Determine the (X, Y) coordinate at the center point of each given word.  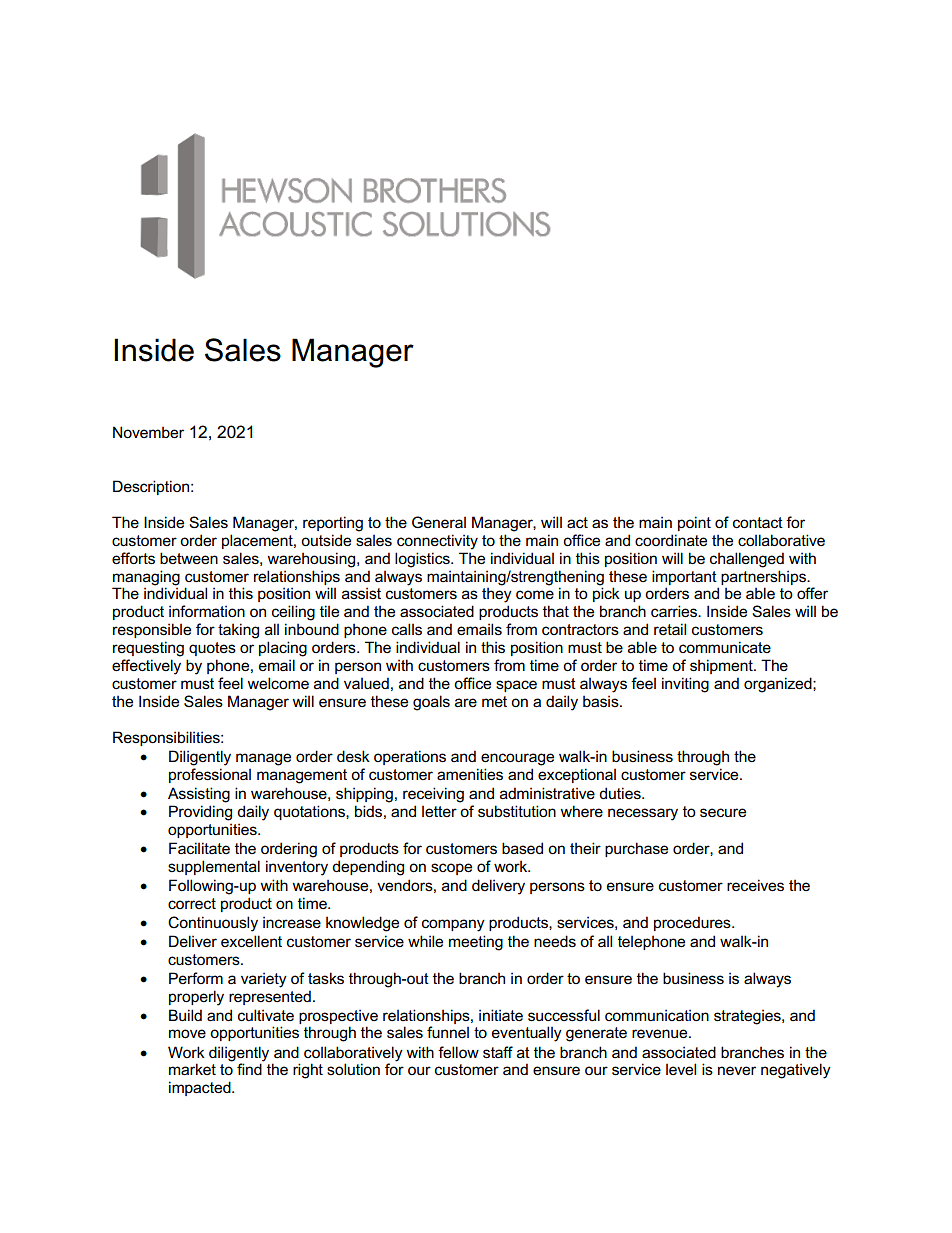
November (148, 432)
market (192, 1069)
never (737, 1070)
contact (758, 522)
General (439, 522)
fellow (458, 1052)
